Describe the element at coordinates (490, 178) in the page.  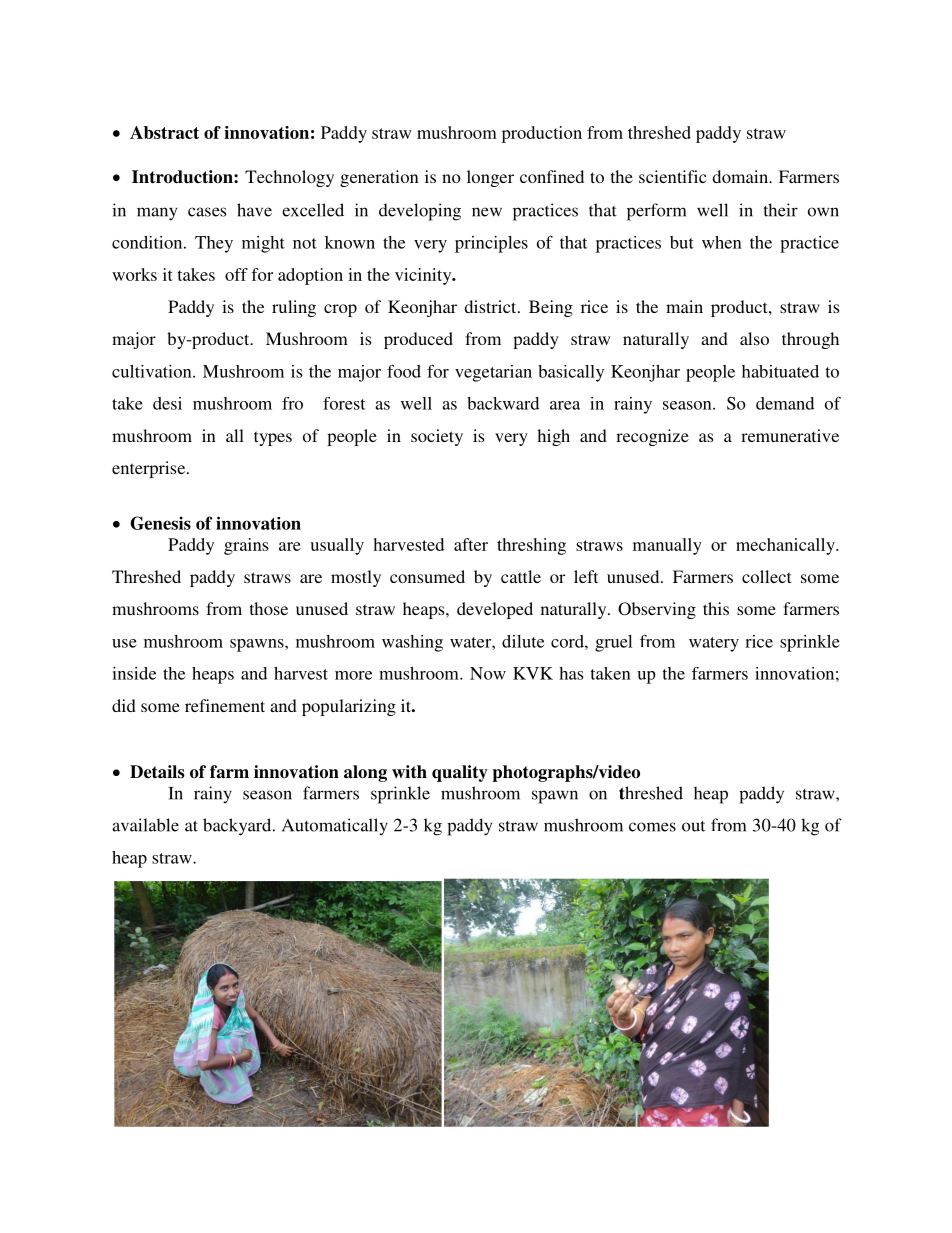
I see `longer` at that location.
